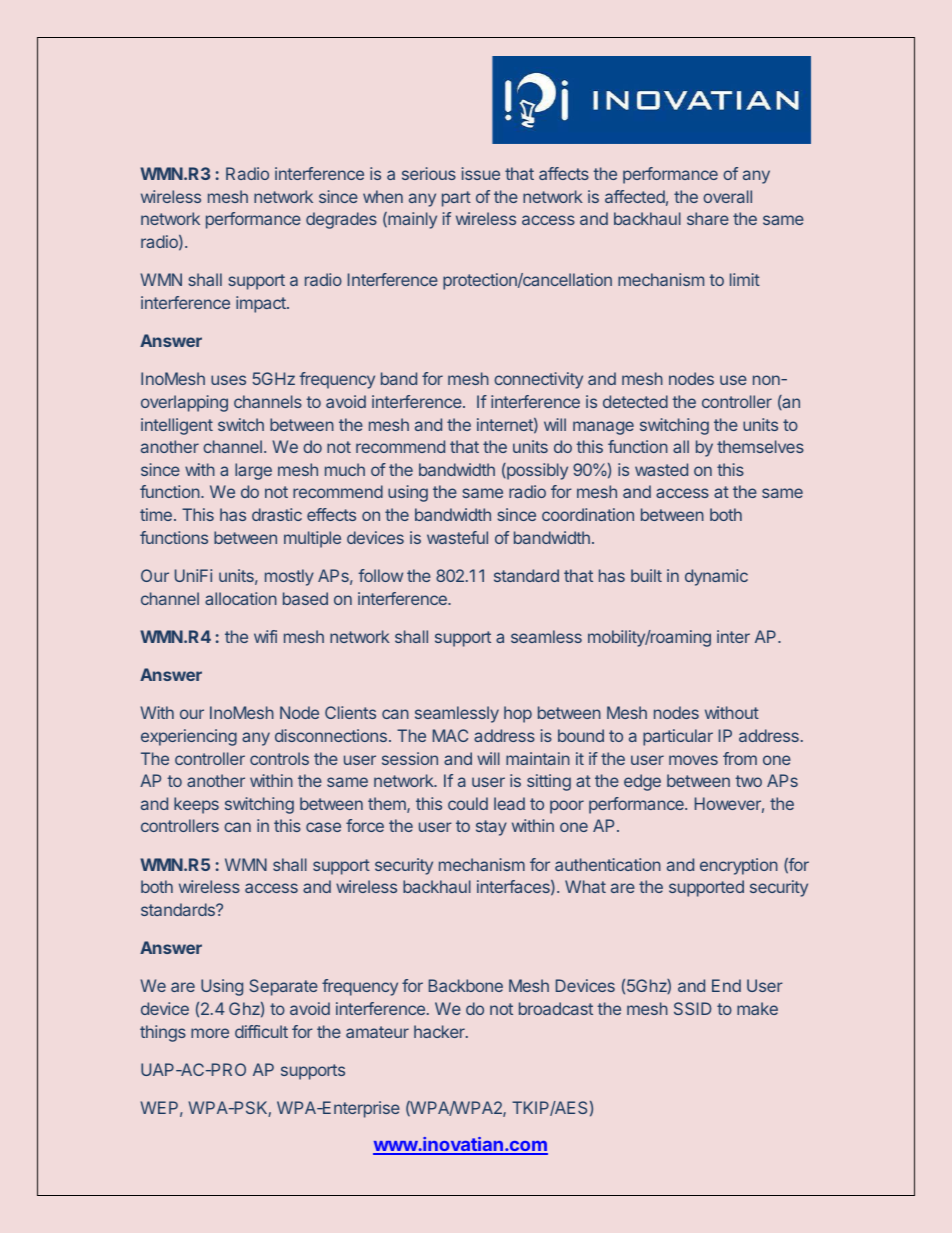  I want to click on wasted, so click(661, 469).
